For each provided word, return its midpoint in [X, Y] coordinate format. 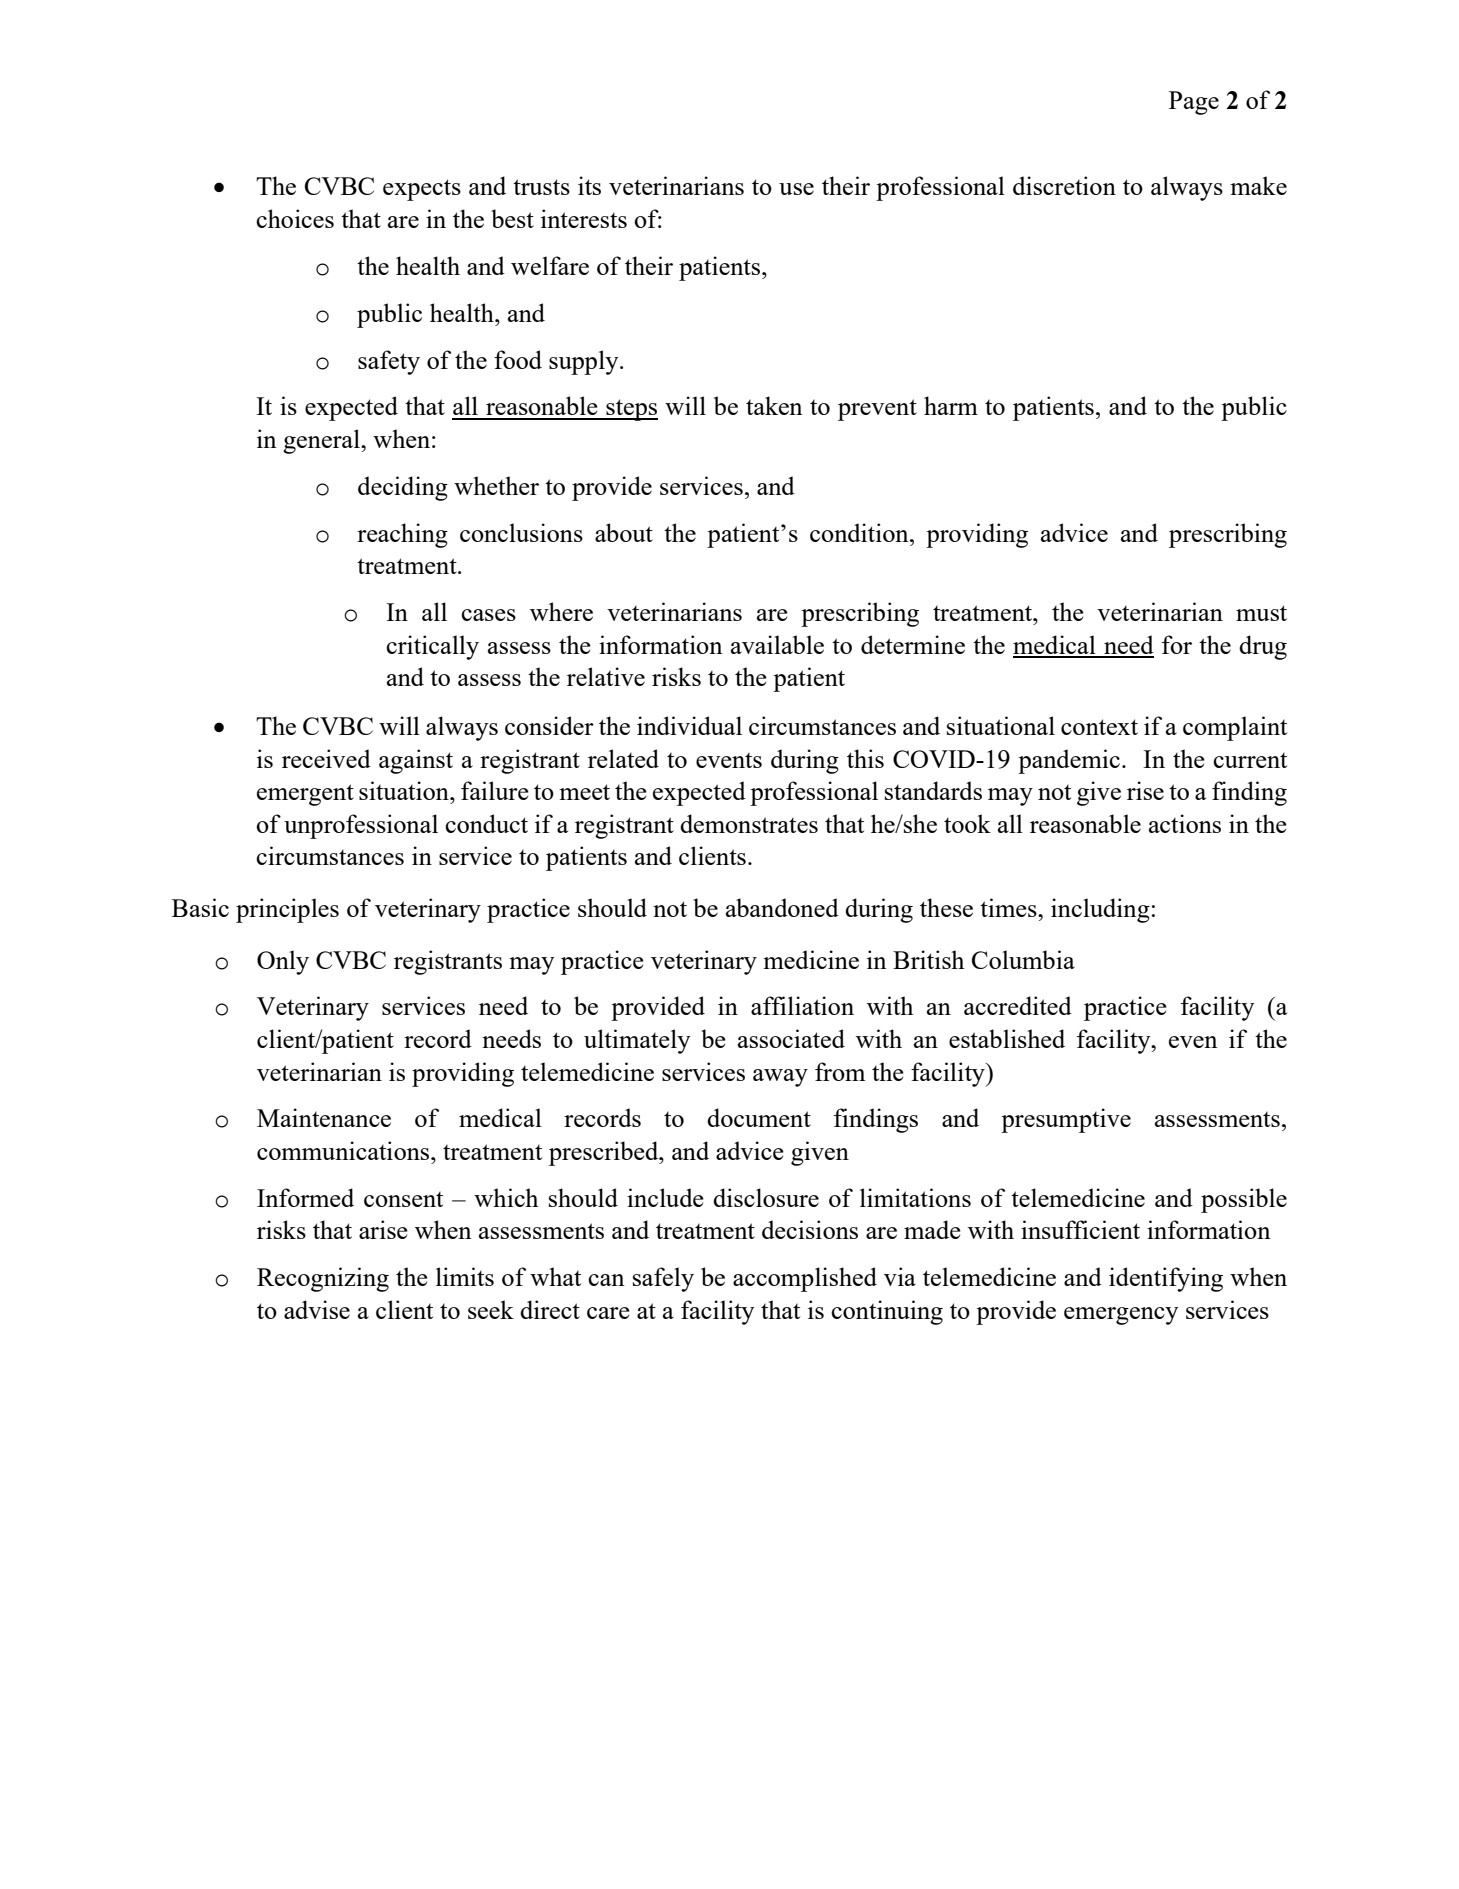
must [1261, 613]
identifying [1166, 1279]
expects [422, 190]
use [796, 189]
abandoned [782, 907]
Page [1194, 103]
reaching [402, 535]
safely [663, 1279]
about [624, 532]
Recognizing [323, 1279]
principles [287, 910]
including [1100, 910]
